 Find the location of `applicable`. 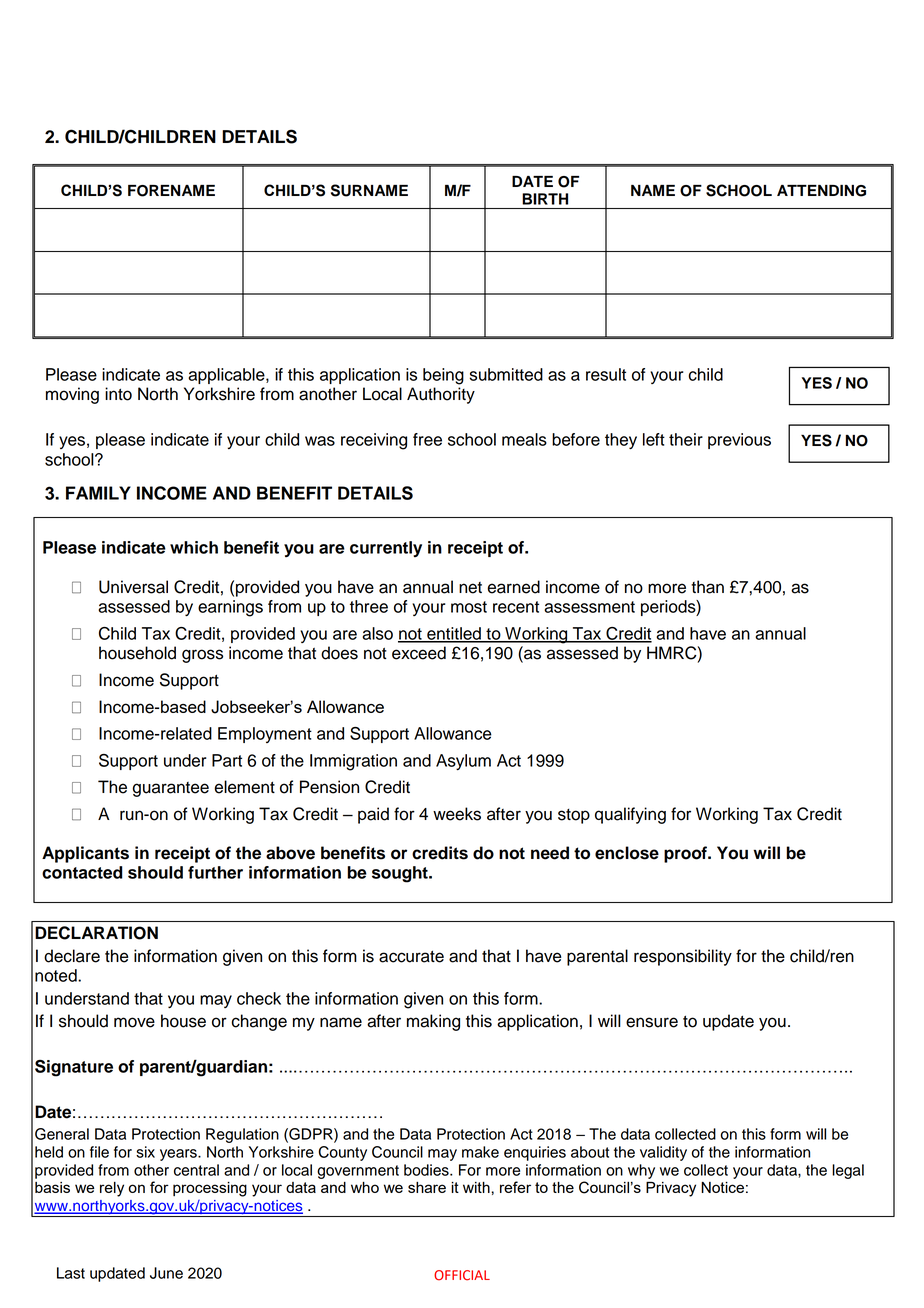

applicable is located at coordinates (227, 376).
